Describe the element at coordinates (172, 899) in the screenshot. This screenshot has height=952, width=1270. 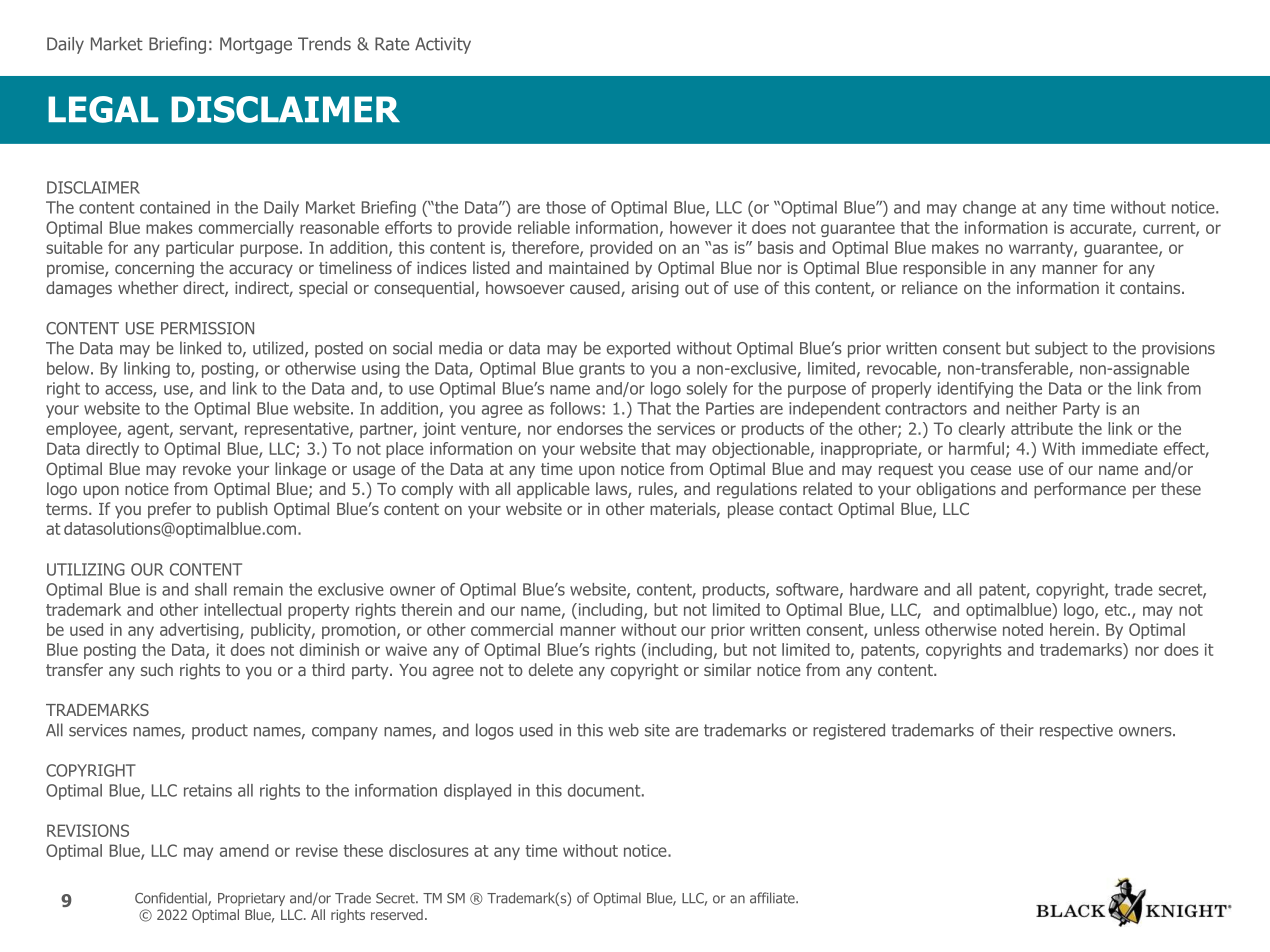
I see `Confidential` at that location.
